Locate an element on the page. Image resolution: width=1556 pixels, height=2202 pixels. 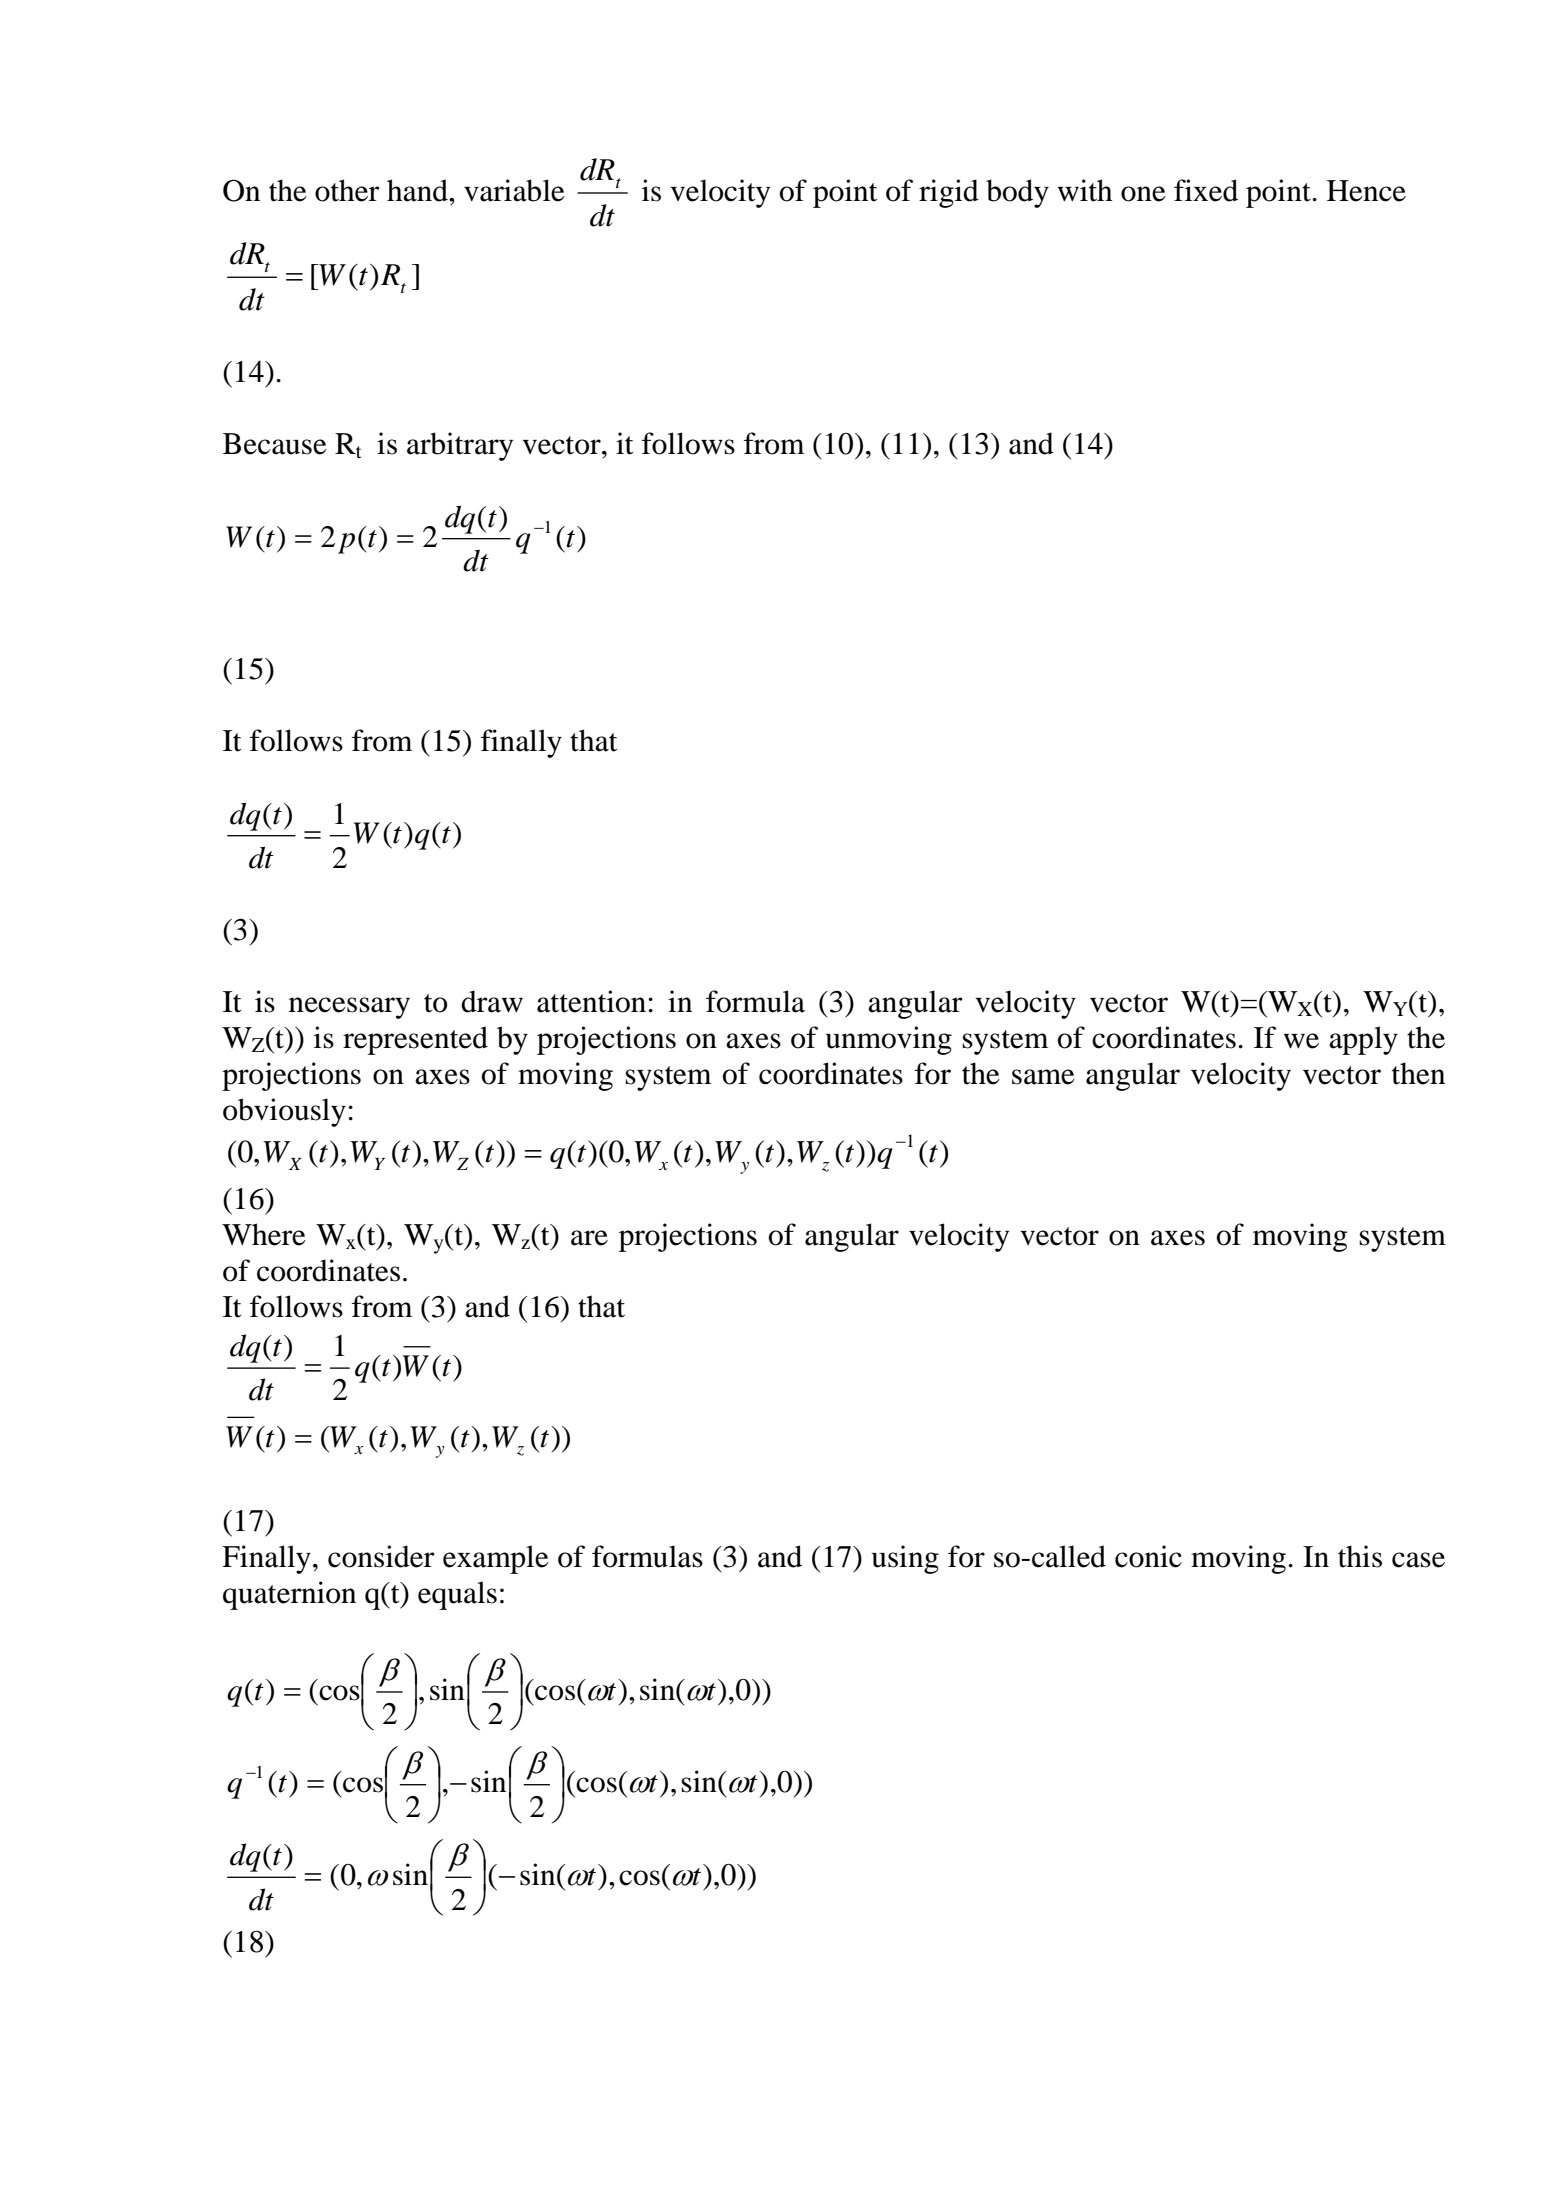
consider is located at coordinates (381, 1556).
